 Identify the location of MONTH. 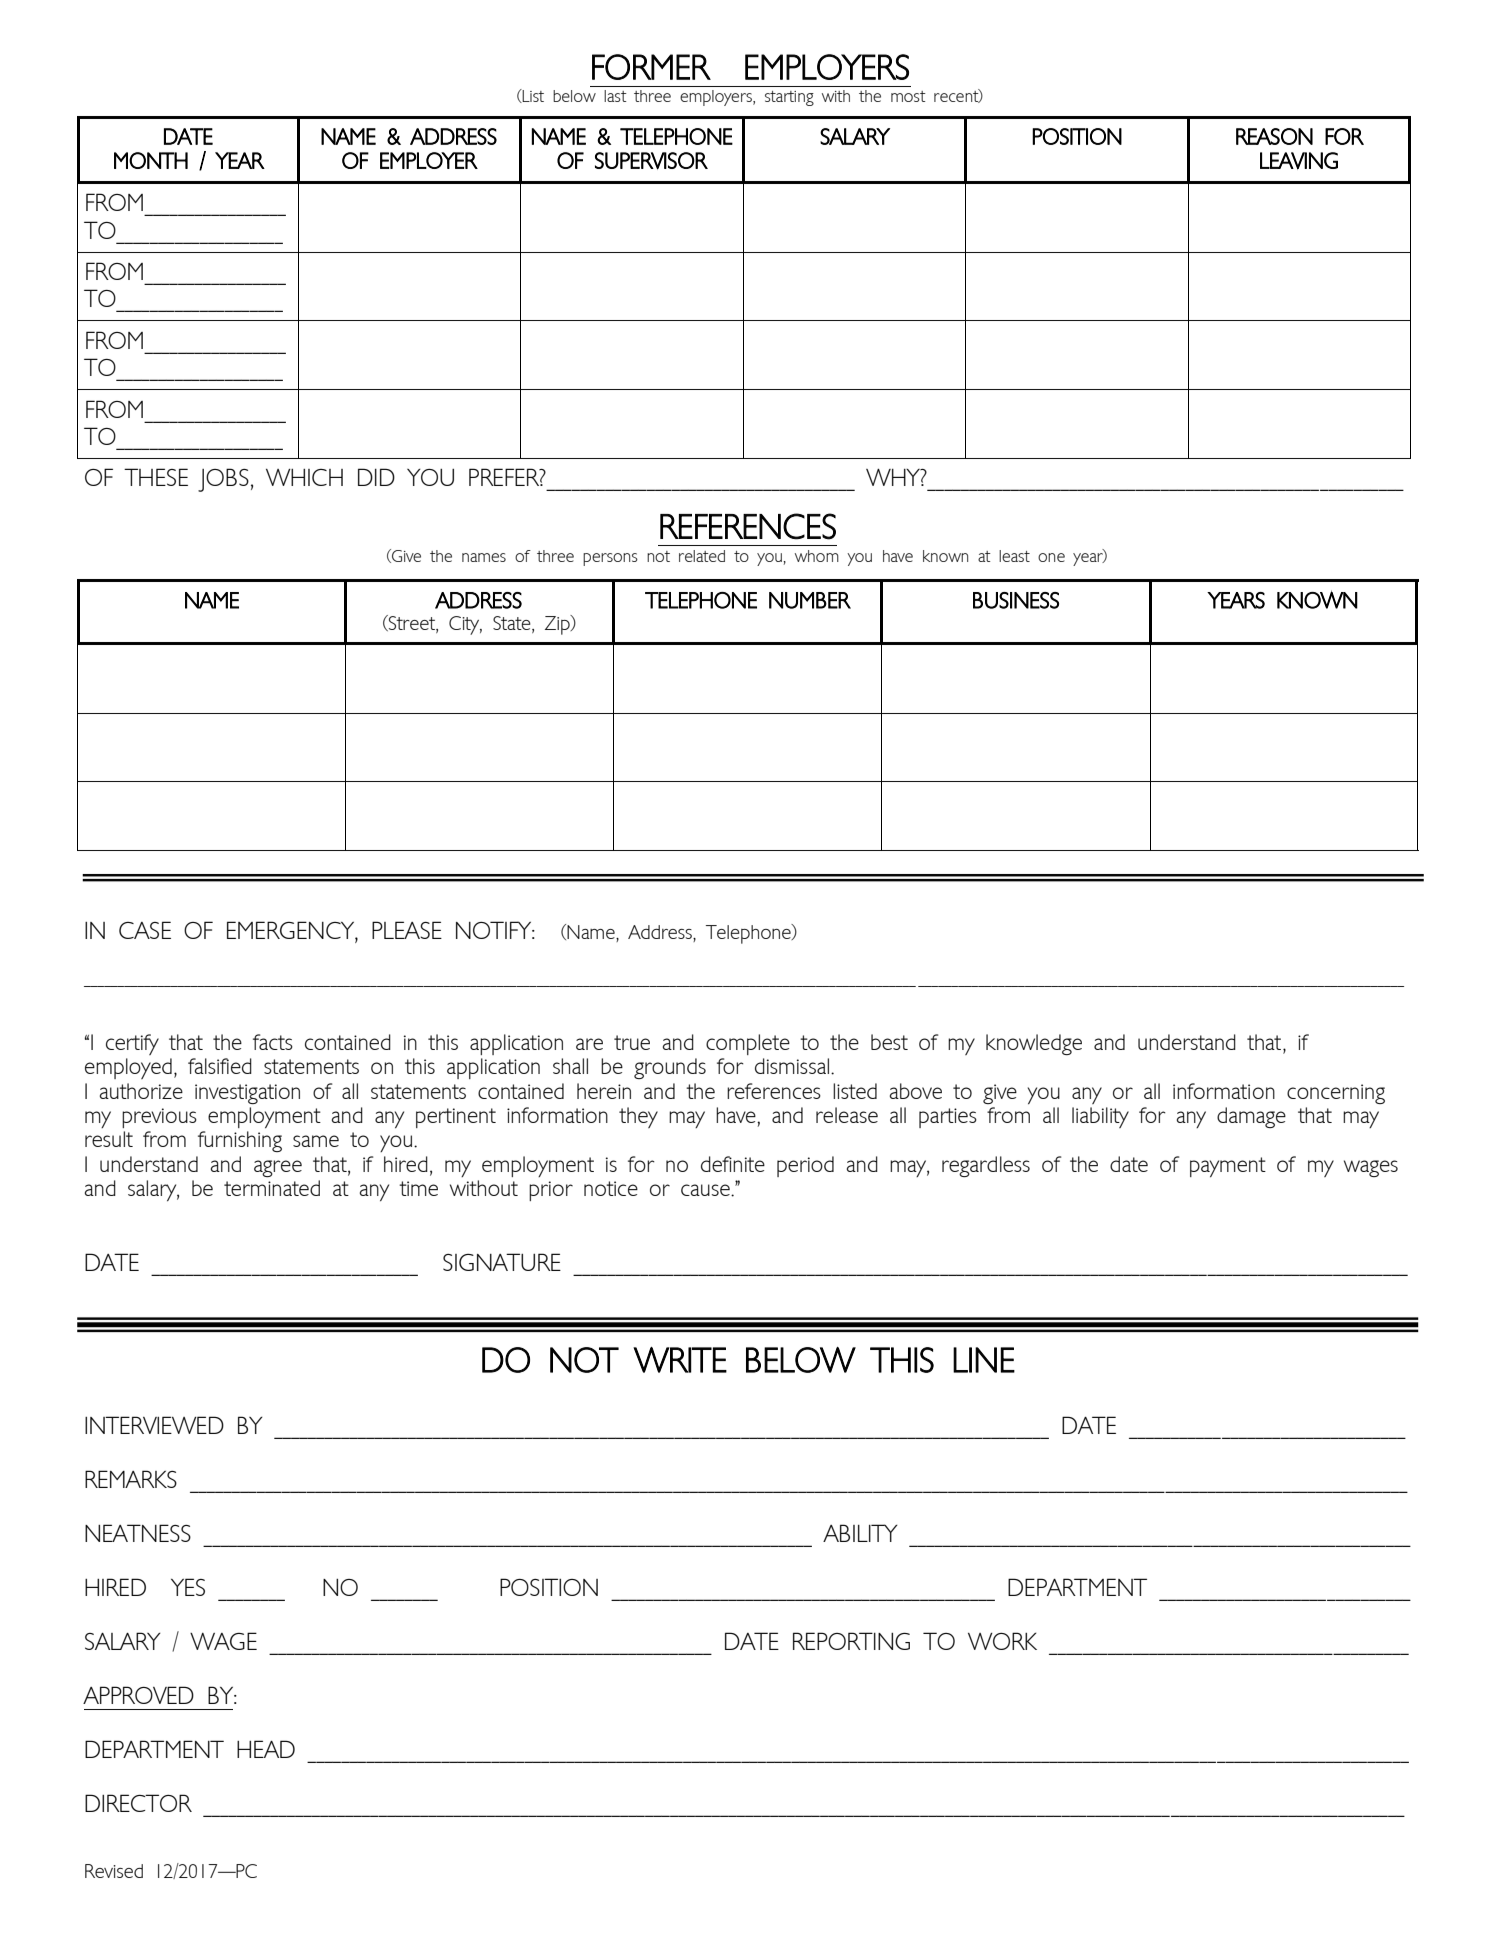
(151, 160).
